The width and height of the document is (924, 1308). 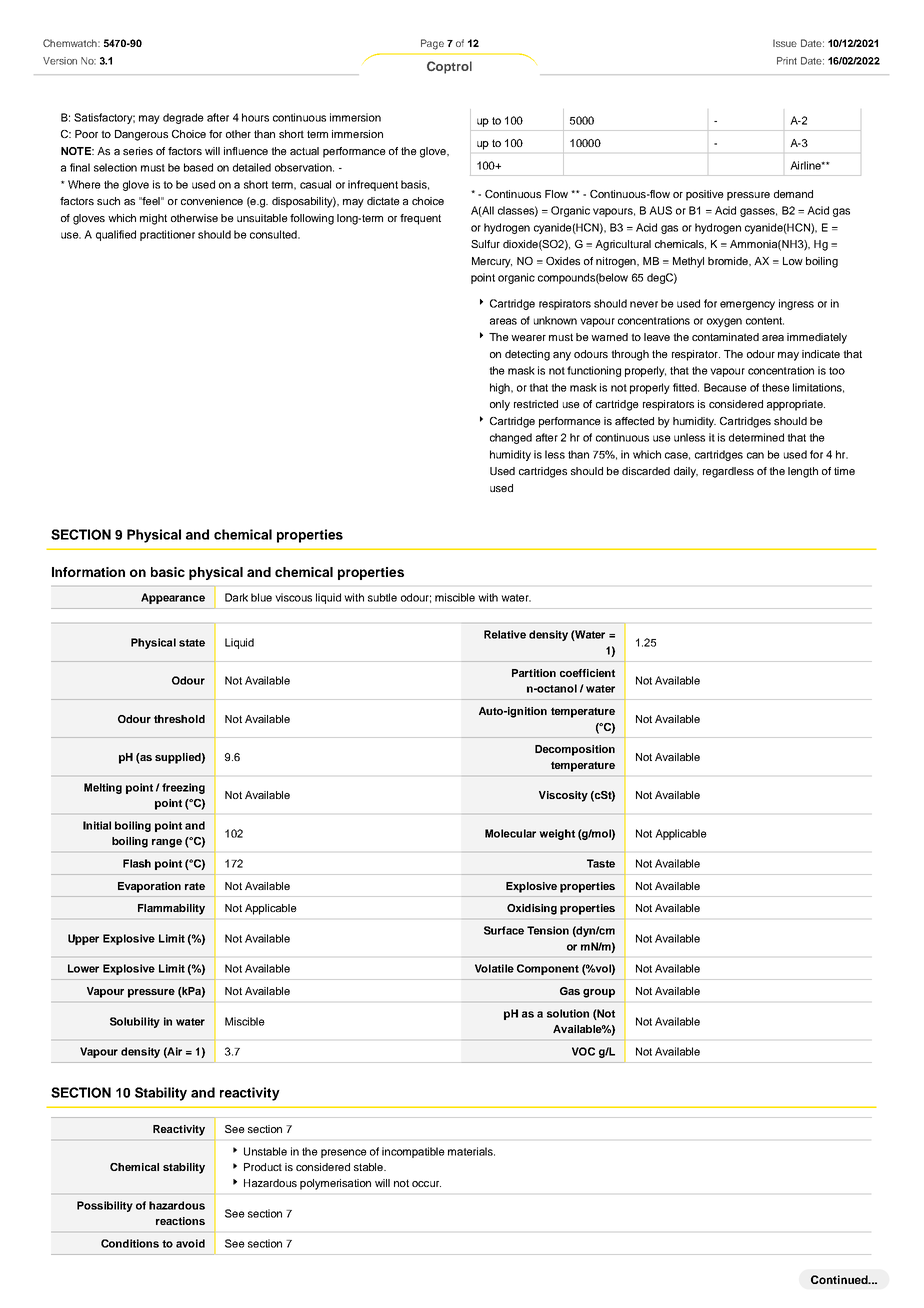 What do you see at coordinates (500, 405) in the document?
I see `only` at bounding box center [500, 405].
